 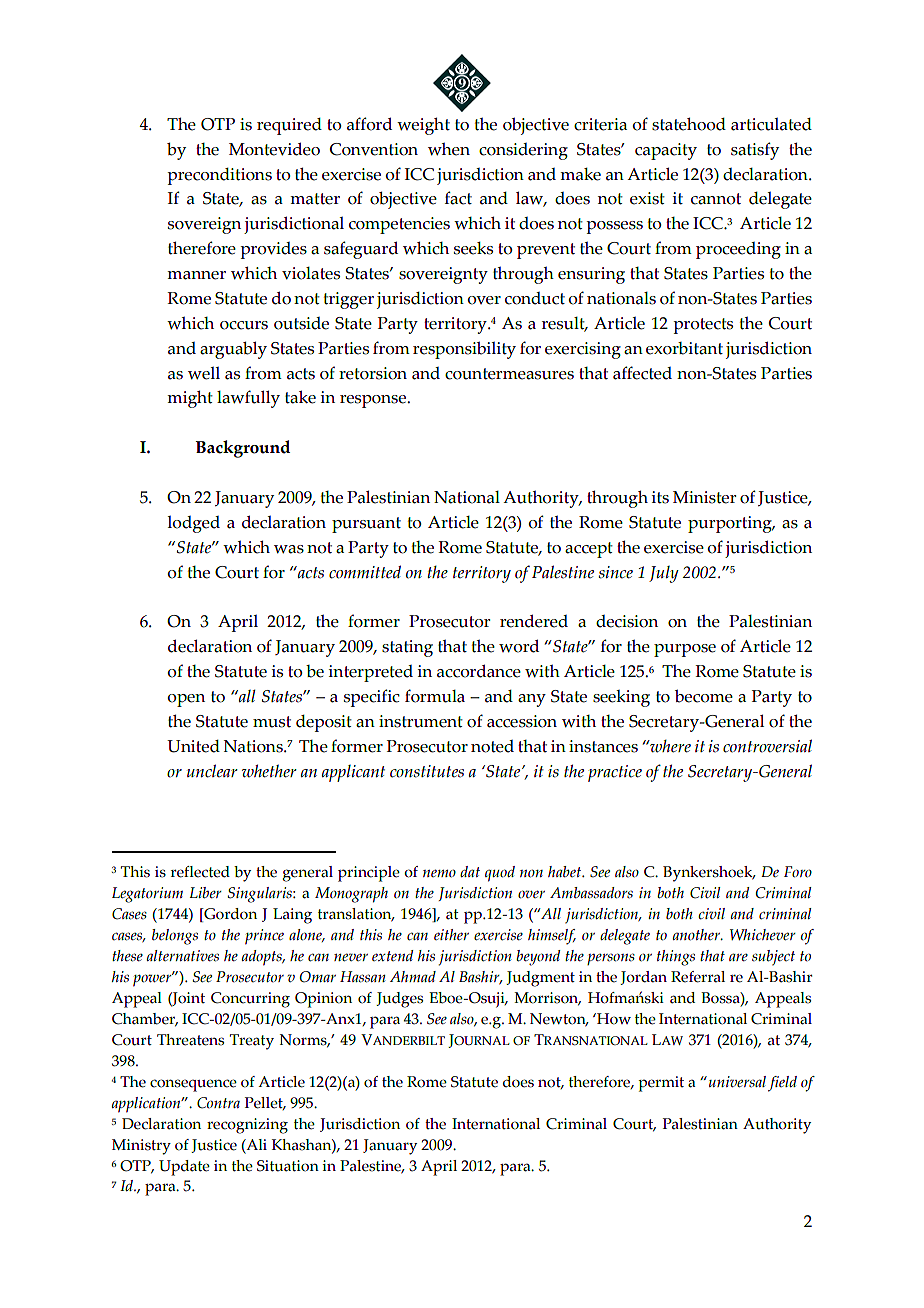 I want to click on recognizing, so click(x=247, y=1126).
